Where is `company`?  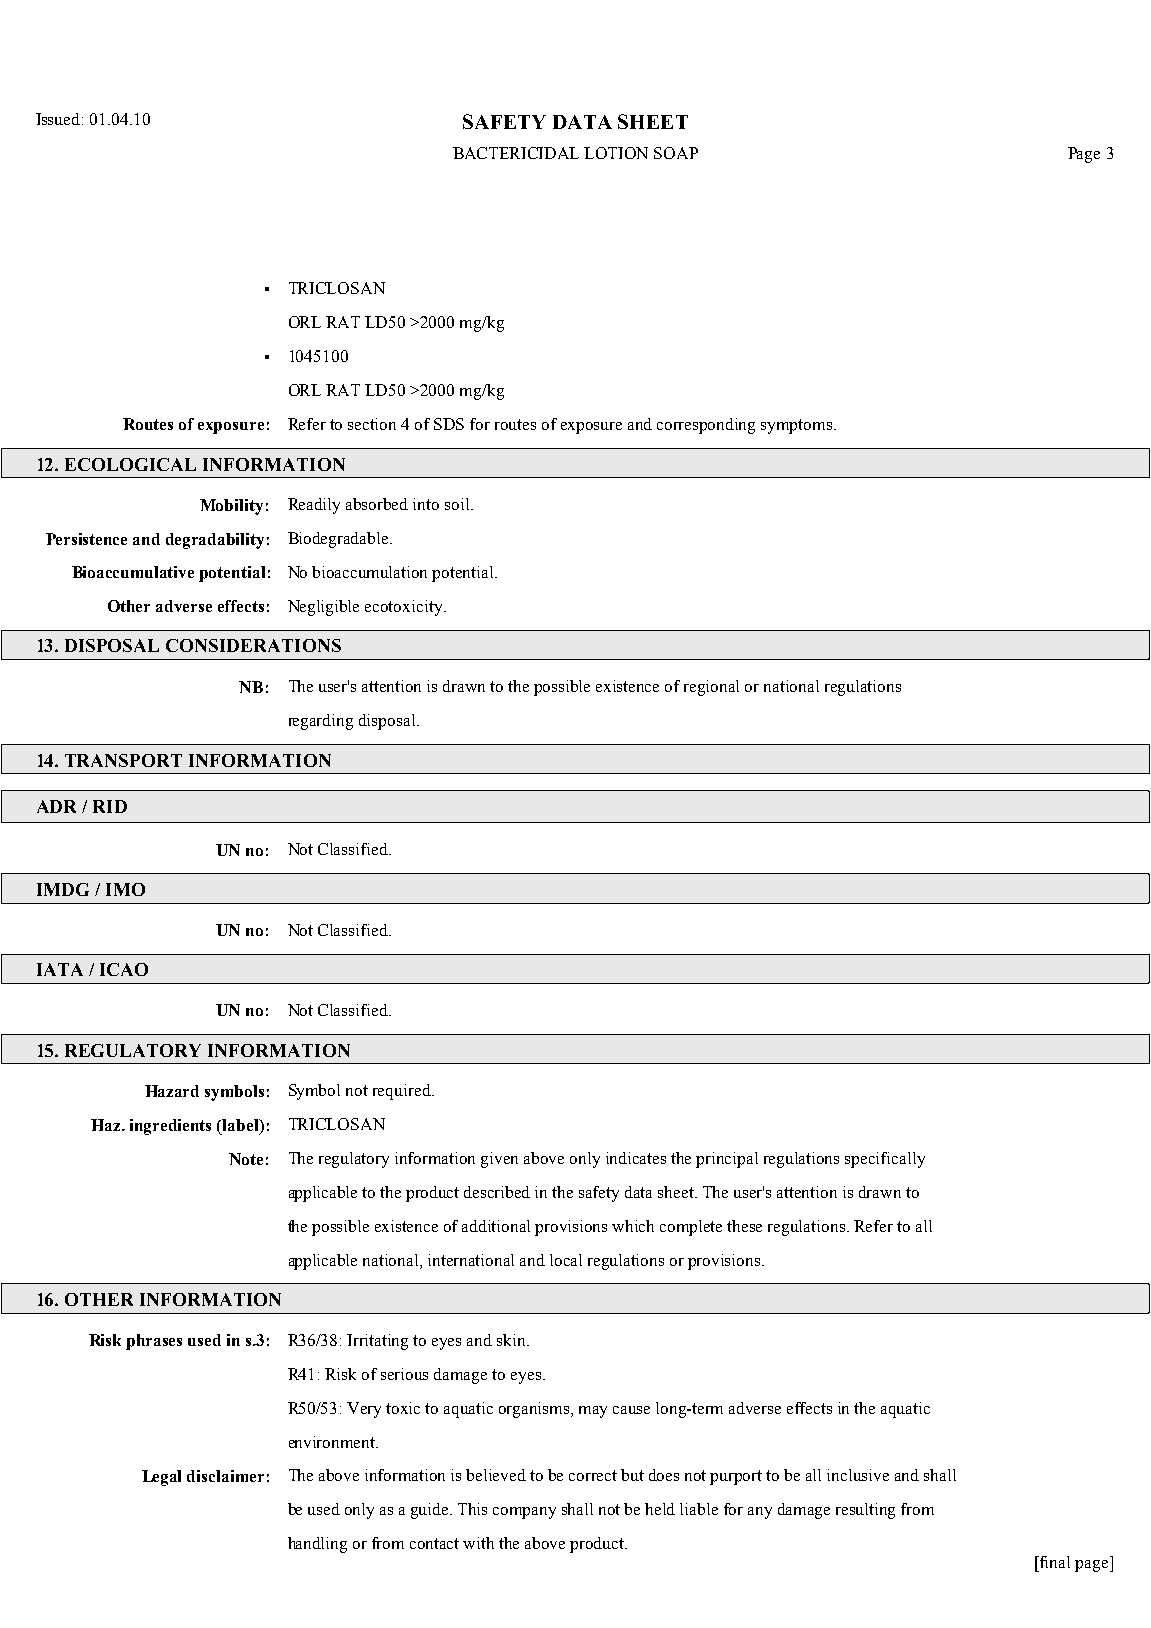 company is located at coordinates (524, 1513).
